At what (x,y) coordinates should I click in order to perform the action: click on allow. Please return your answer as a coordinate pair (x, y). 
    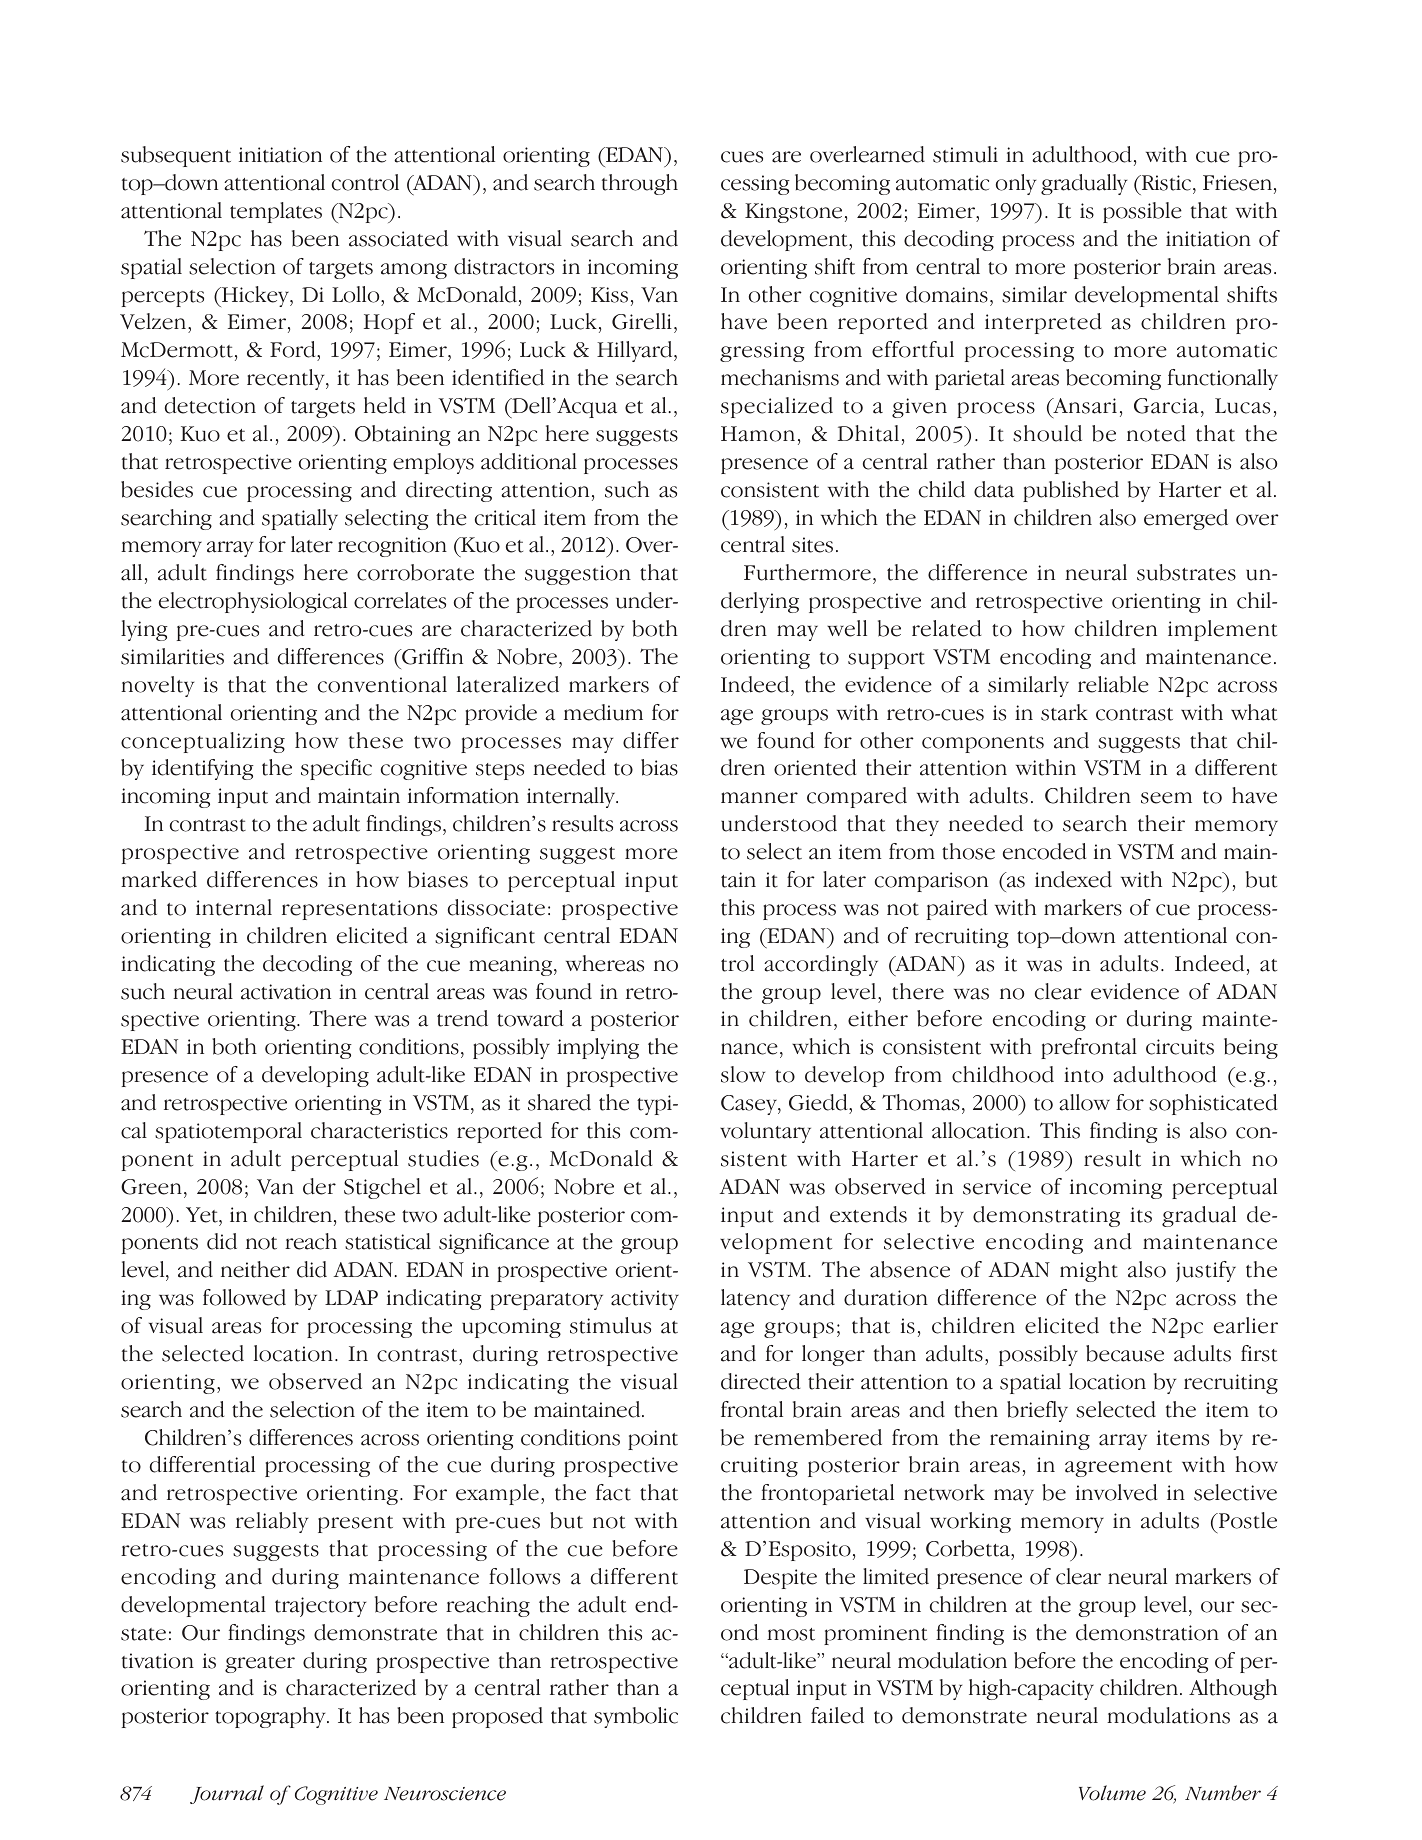
    Looking at the image, I should click on (1084, 1102).
